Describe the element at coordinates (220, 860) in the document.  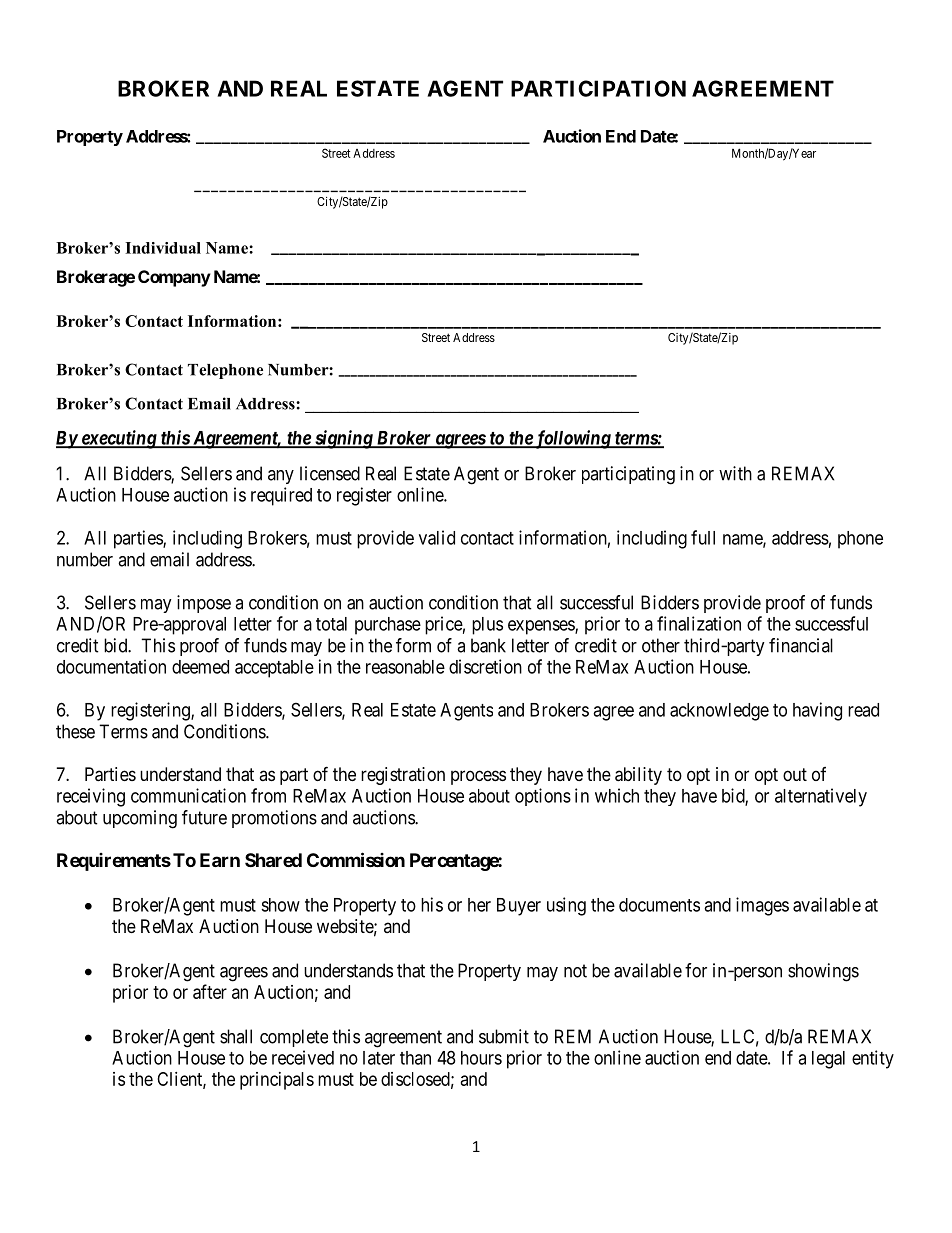
I see `Earn` at that location.
